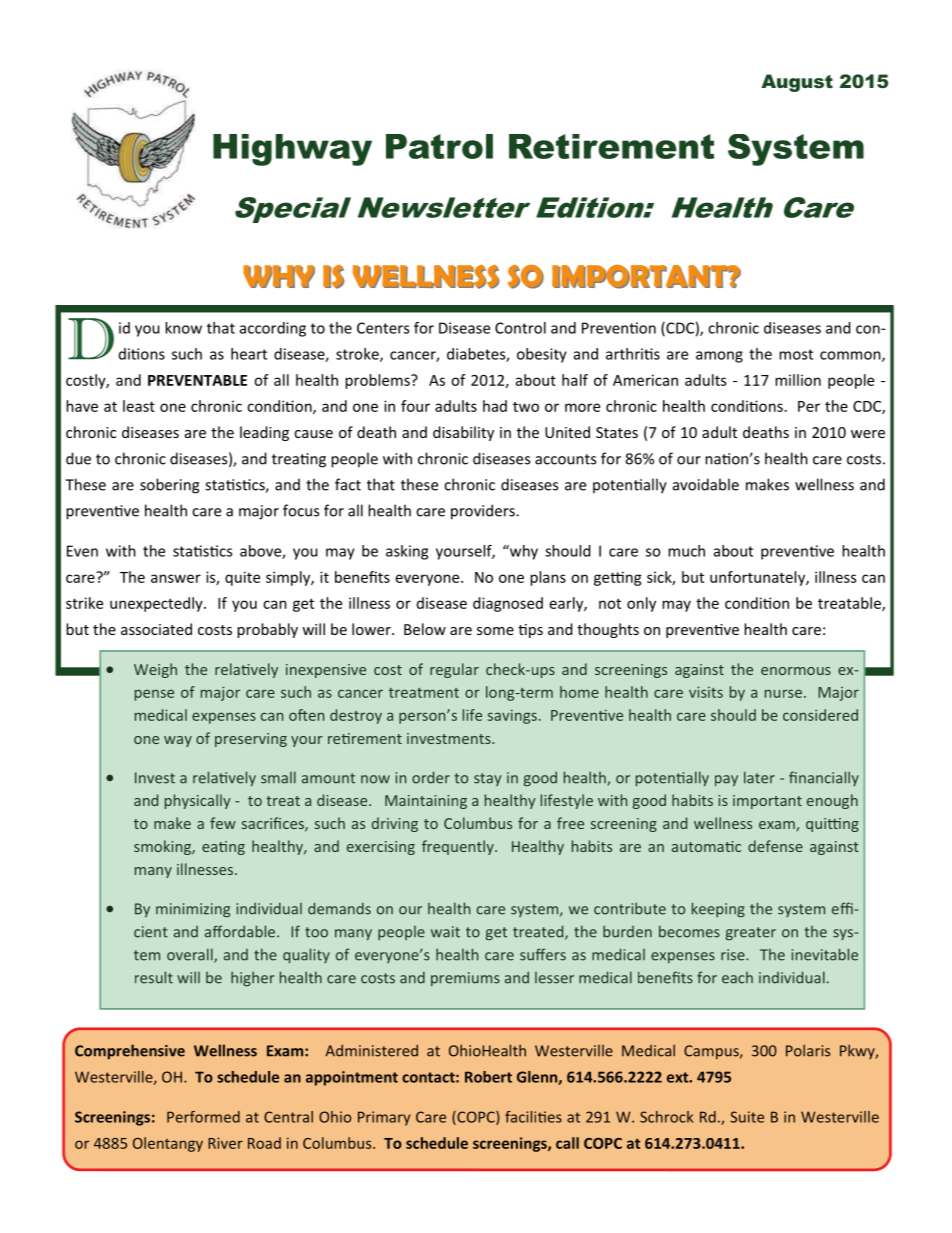 This image has height=1233, width=952. What do you see at coordinates (796, 671) in the image?
I see `enormous` at bounding box center [796, 671].
